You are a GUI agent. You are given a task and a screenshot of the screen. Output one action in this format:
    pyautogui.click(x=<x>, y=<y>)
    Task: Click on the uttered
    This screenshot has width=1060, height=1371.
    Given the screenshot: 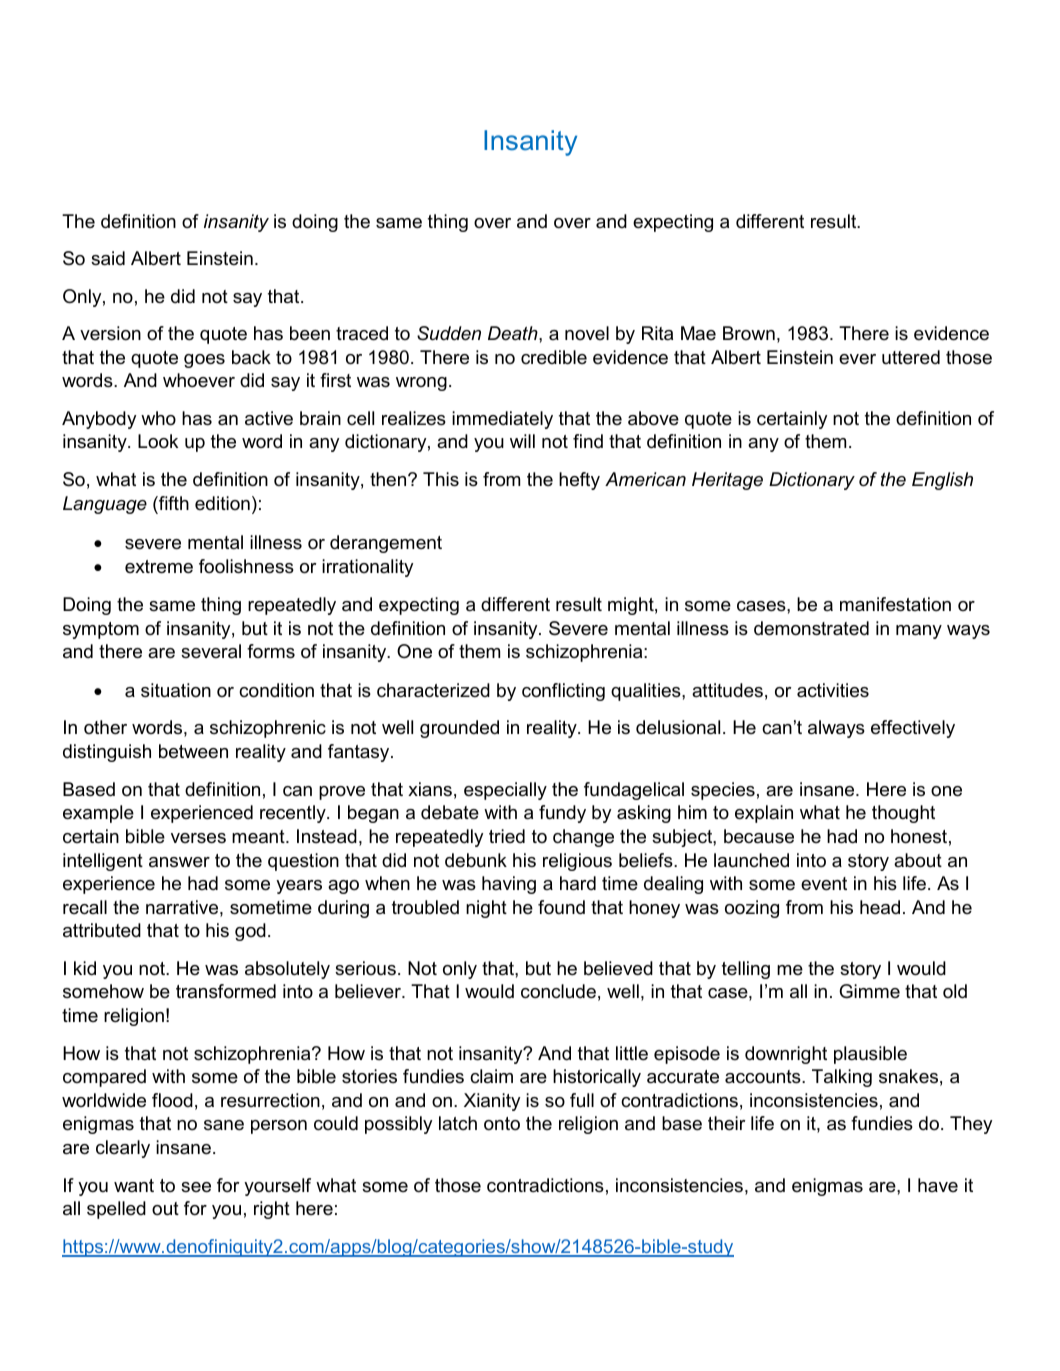 What is the action you would take?
    pyautogui.click(x=911, y=357)
